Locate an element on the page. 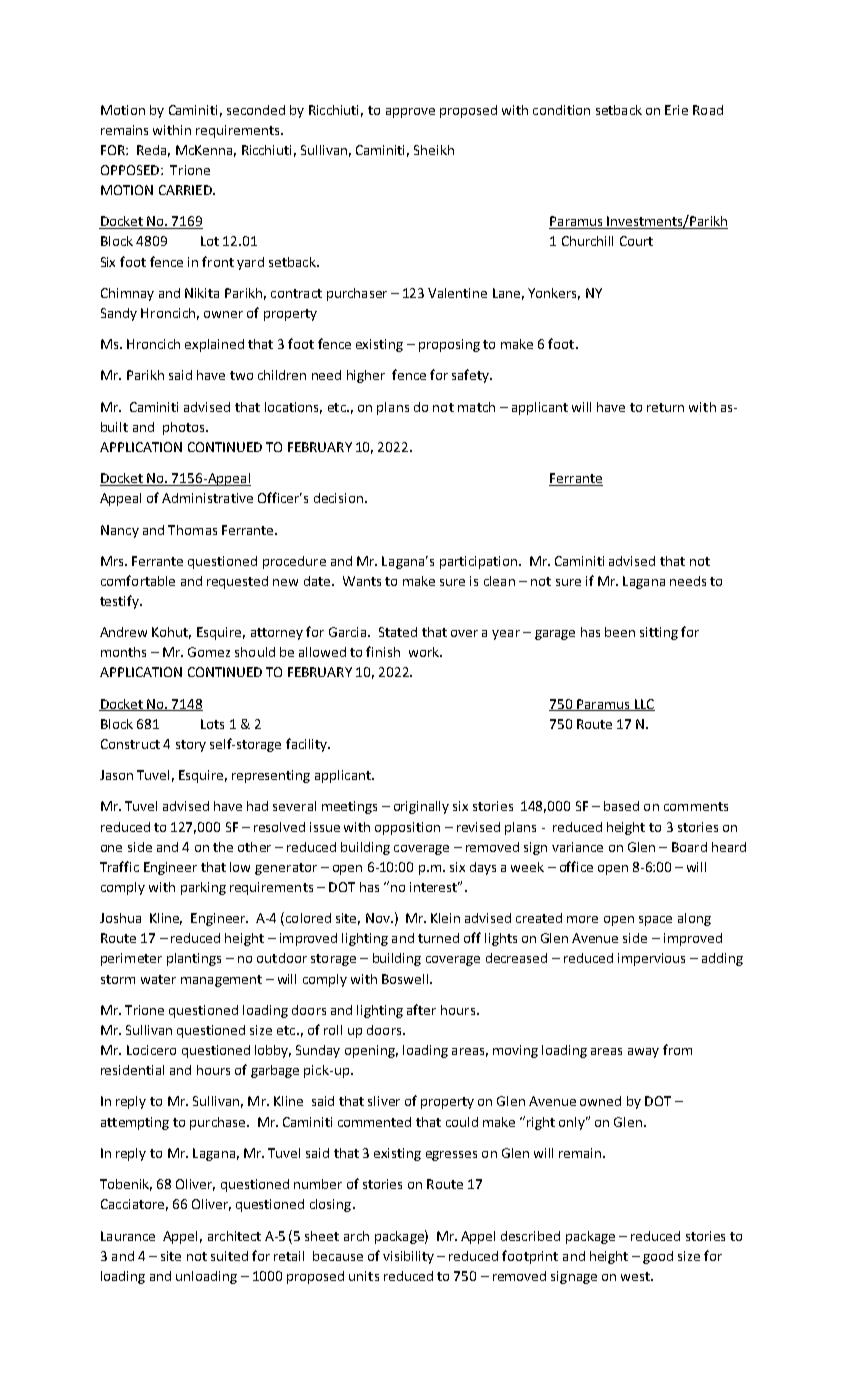 This page has height=1400, width=849. good is located at coordinates (658, 1257).
